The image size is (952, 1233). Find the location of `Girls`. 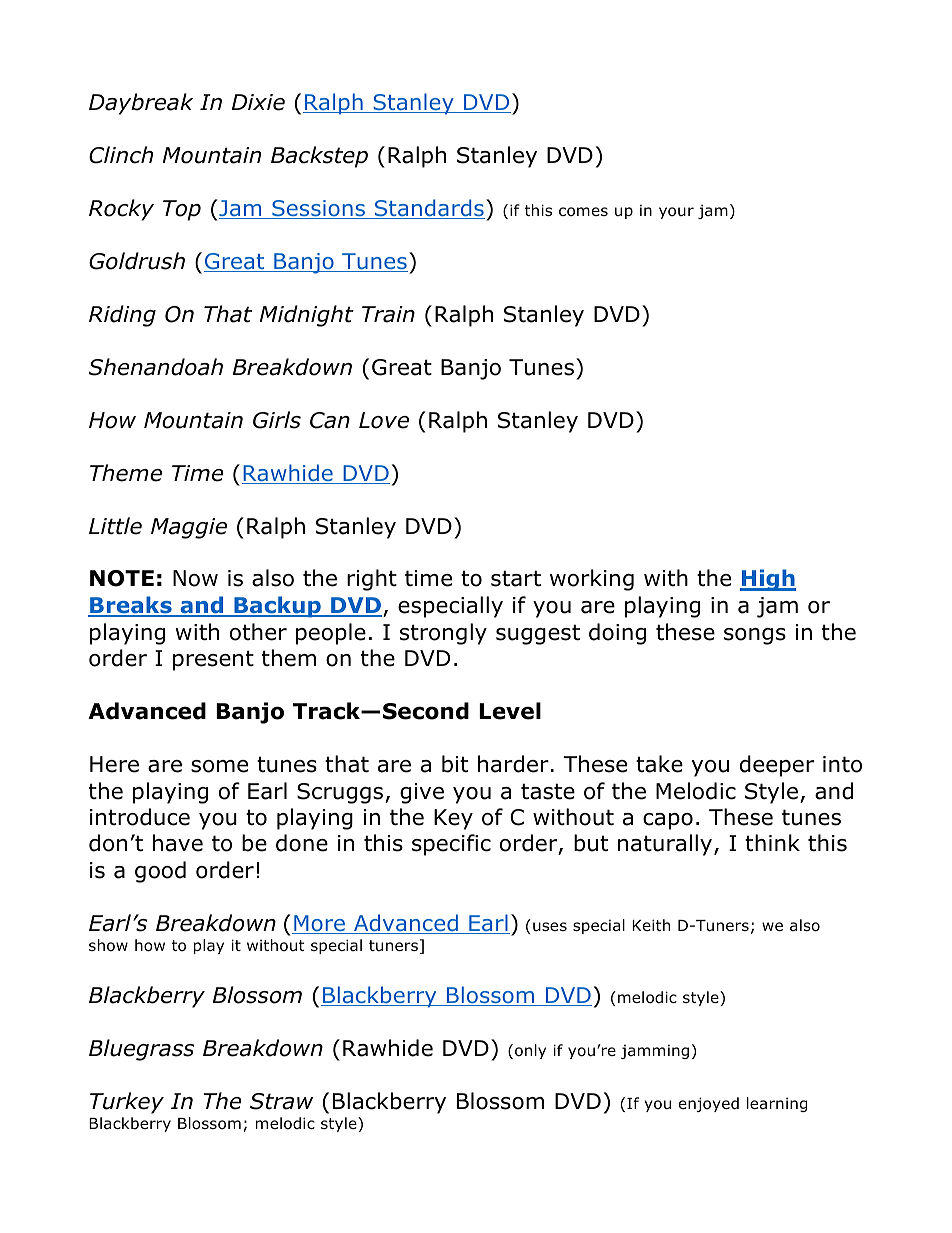

Girls is located at coordinates (277, 420).
